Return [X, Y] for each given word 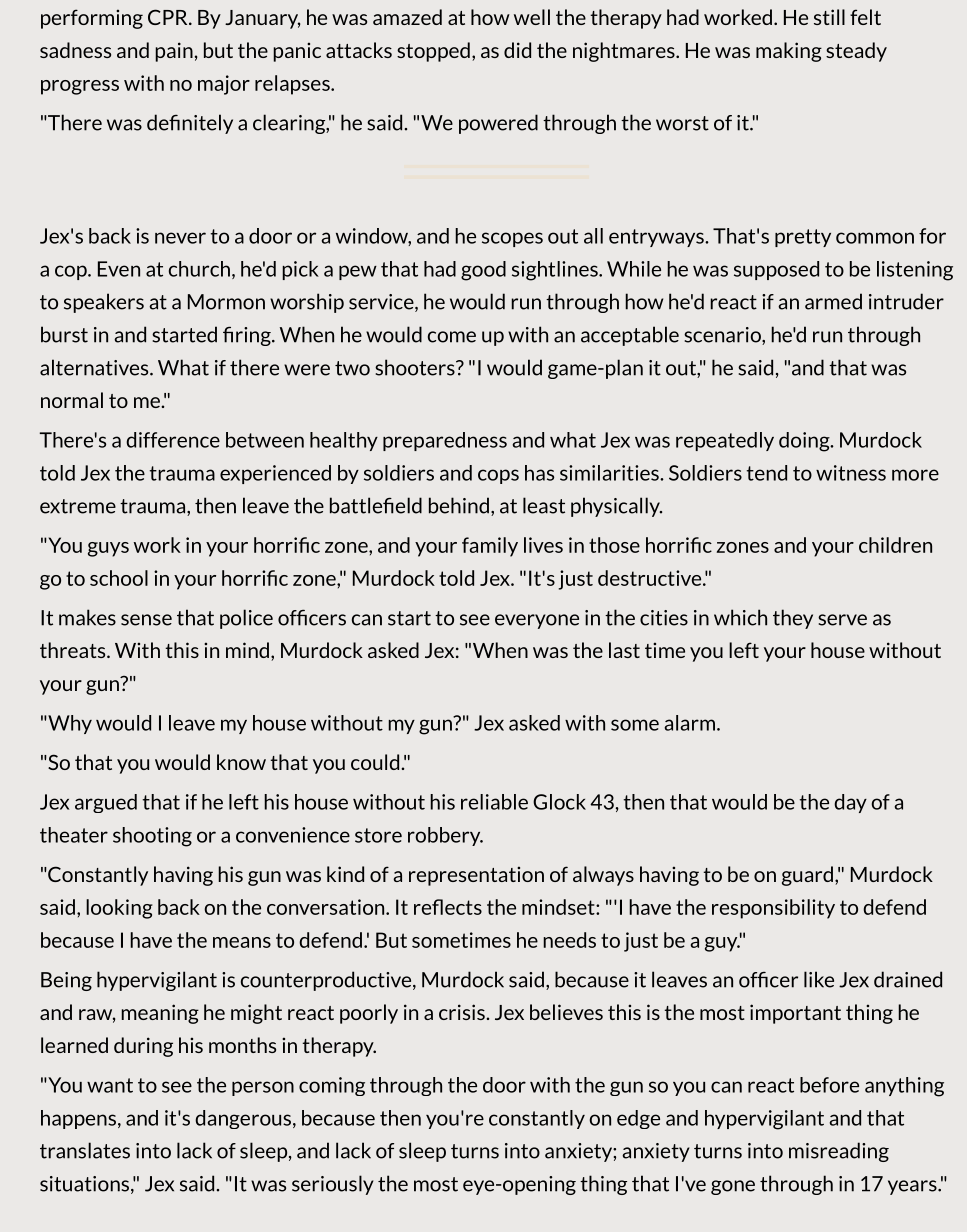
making [789, 52]
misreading [839, 1152]
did [517, 50]
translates [85, 1150]
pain [174, 52]
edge [638, 1119]
